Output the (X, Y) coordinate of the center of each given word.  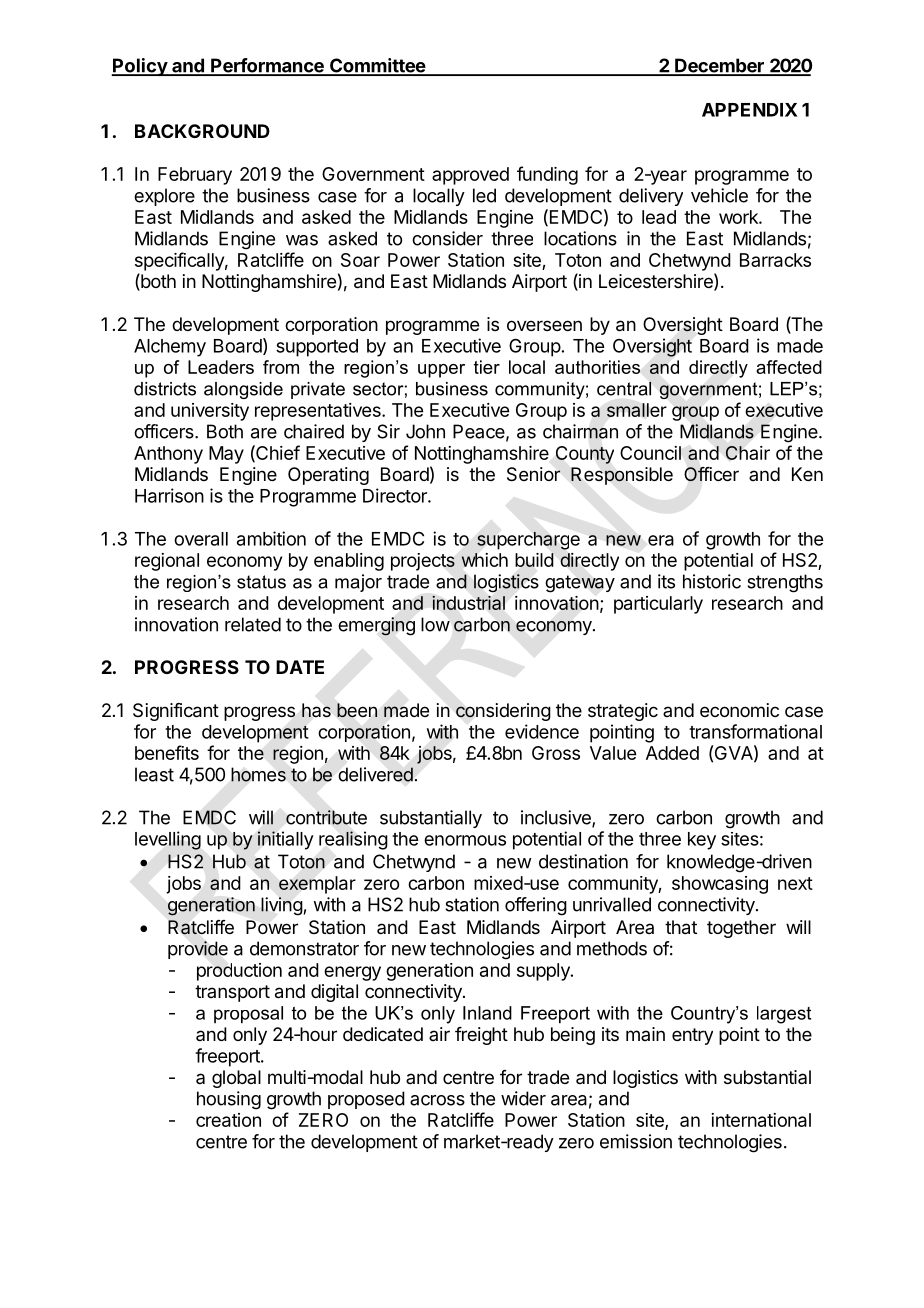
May (226, 455)
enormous (465, 840)
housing (229, 1100)
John (425, 431)
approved (470, 176)
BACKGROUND (202, 131)
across (437, 1100)
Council (650, 453)
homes (258, 774)
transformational (755, 731)
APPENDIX (749, 110)
